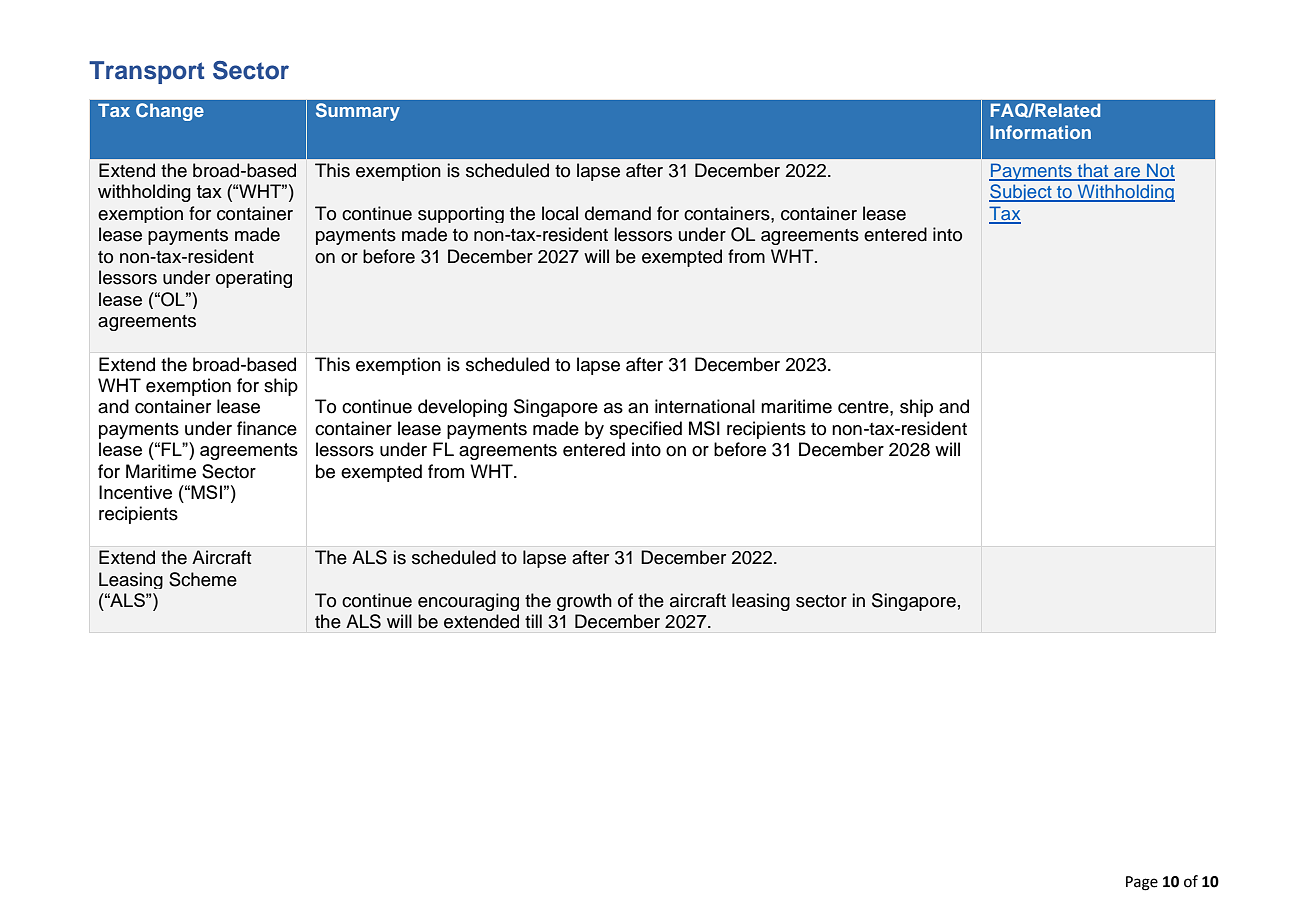 The width and height of the page is (1308, 924). I want to click on Information, so click(1040, 132).
